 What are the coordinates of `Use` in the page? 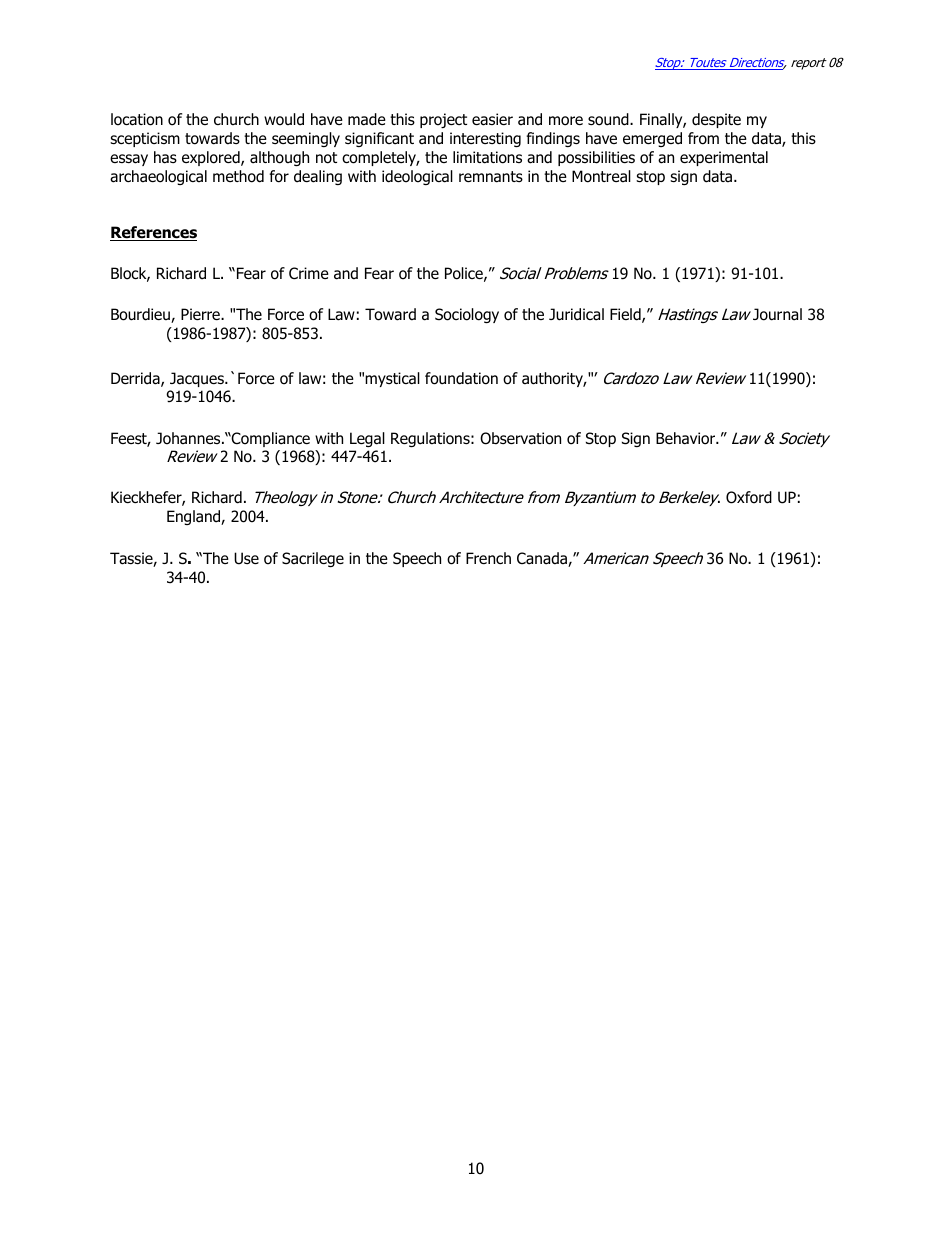 It's located at (246, 558).
